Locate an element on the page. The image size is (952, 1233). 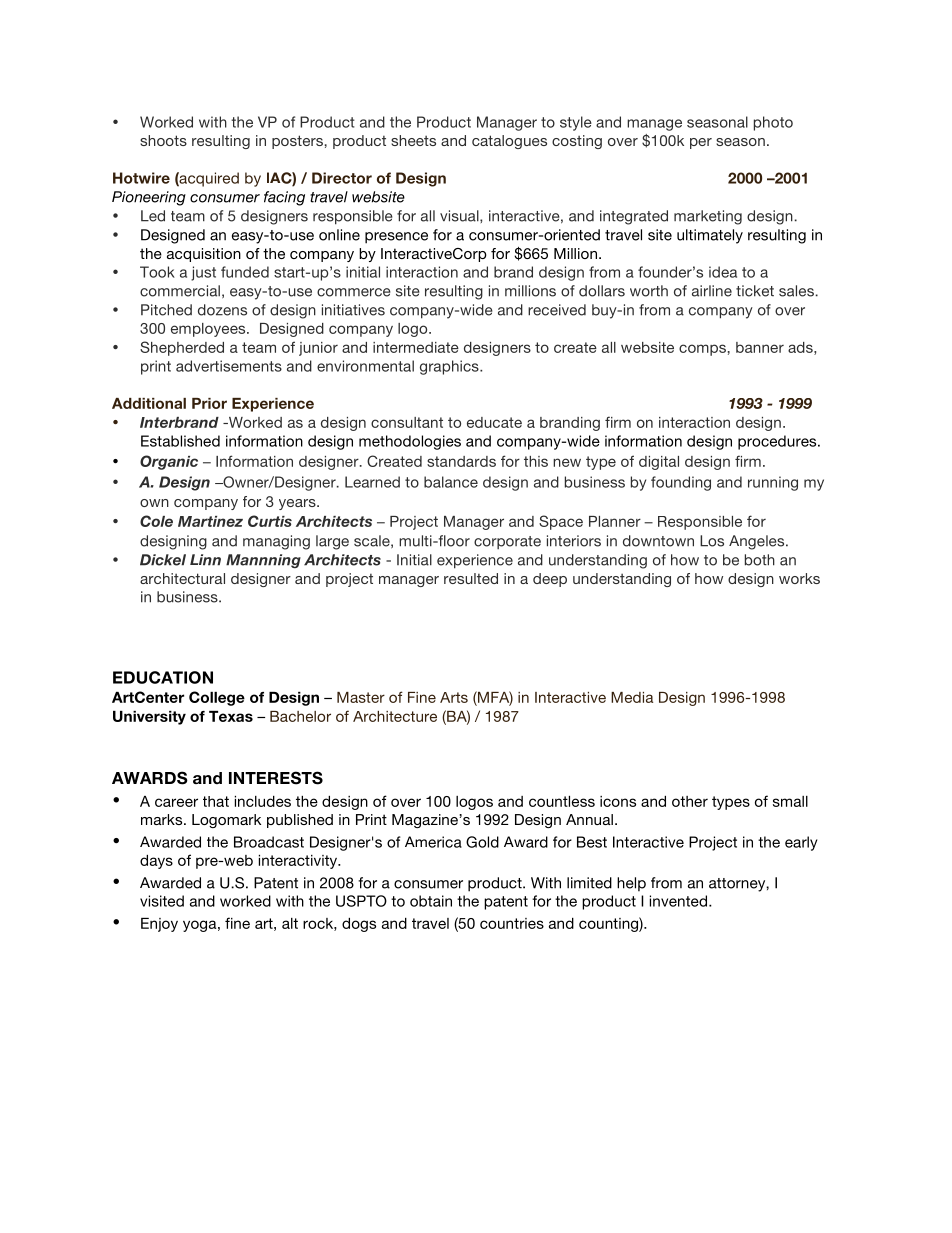
EDUCATION is located at coordinates (163, 677).
